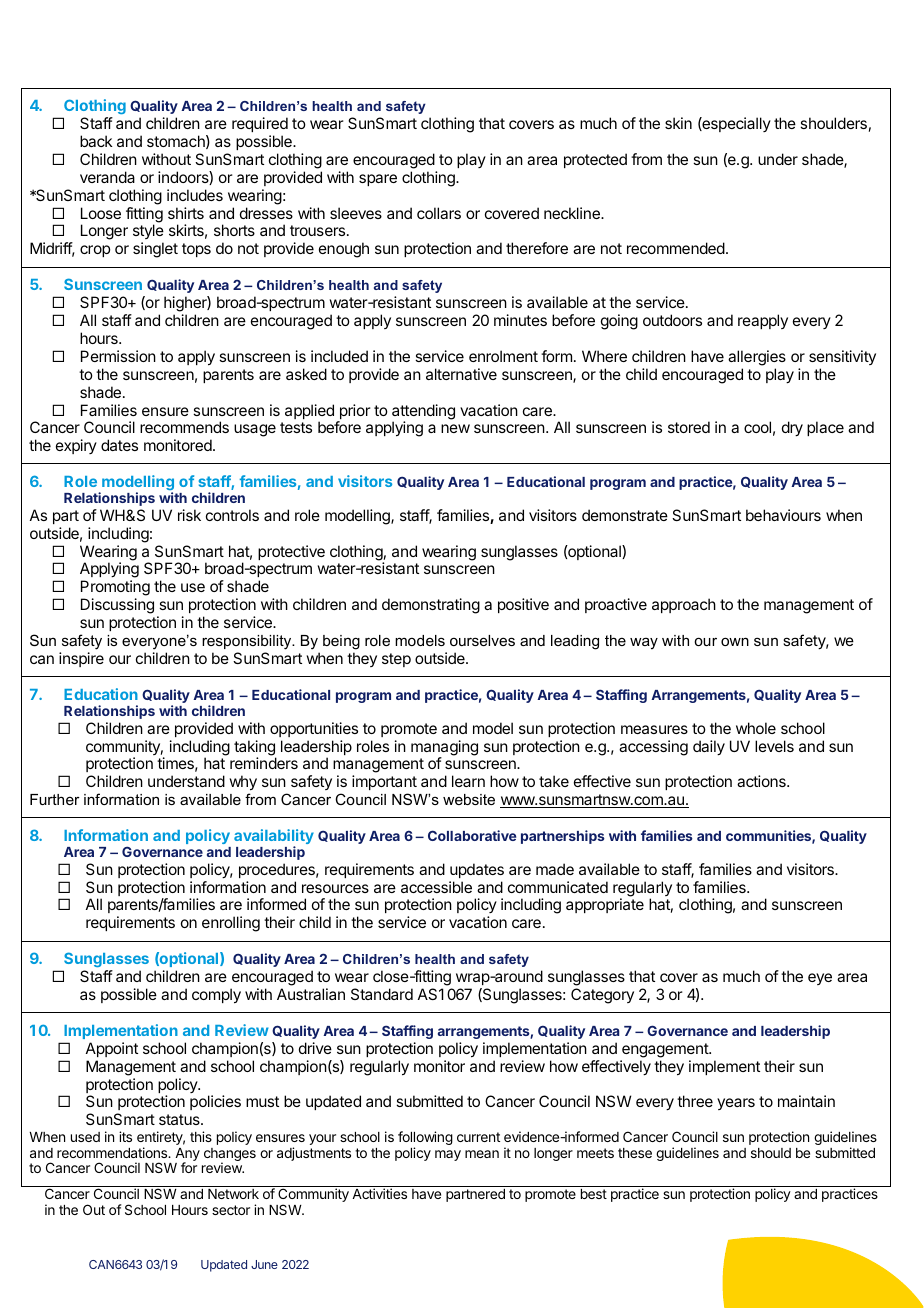 The width and height of the document is (924, 1308). Describe the element at coordinates (792, 429) in the document. I see `dry` at that location.
